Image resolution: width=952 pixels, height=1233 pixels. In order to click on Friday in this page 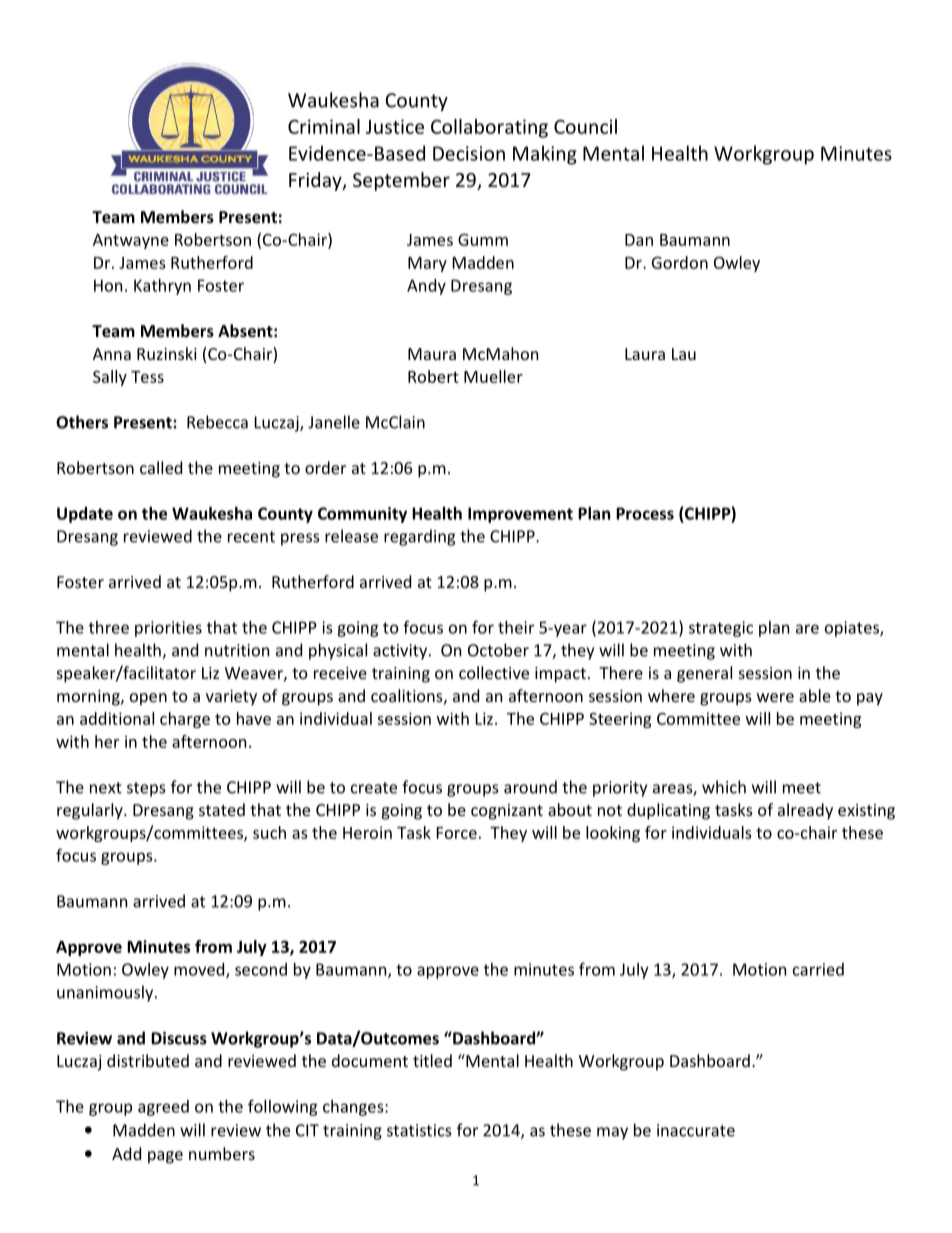, I will do `click(316, 181)`.
